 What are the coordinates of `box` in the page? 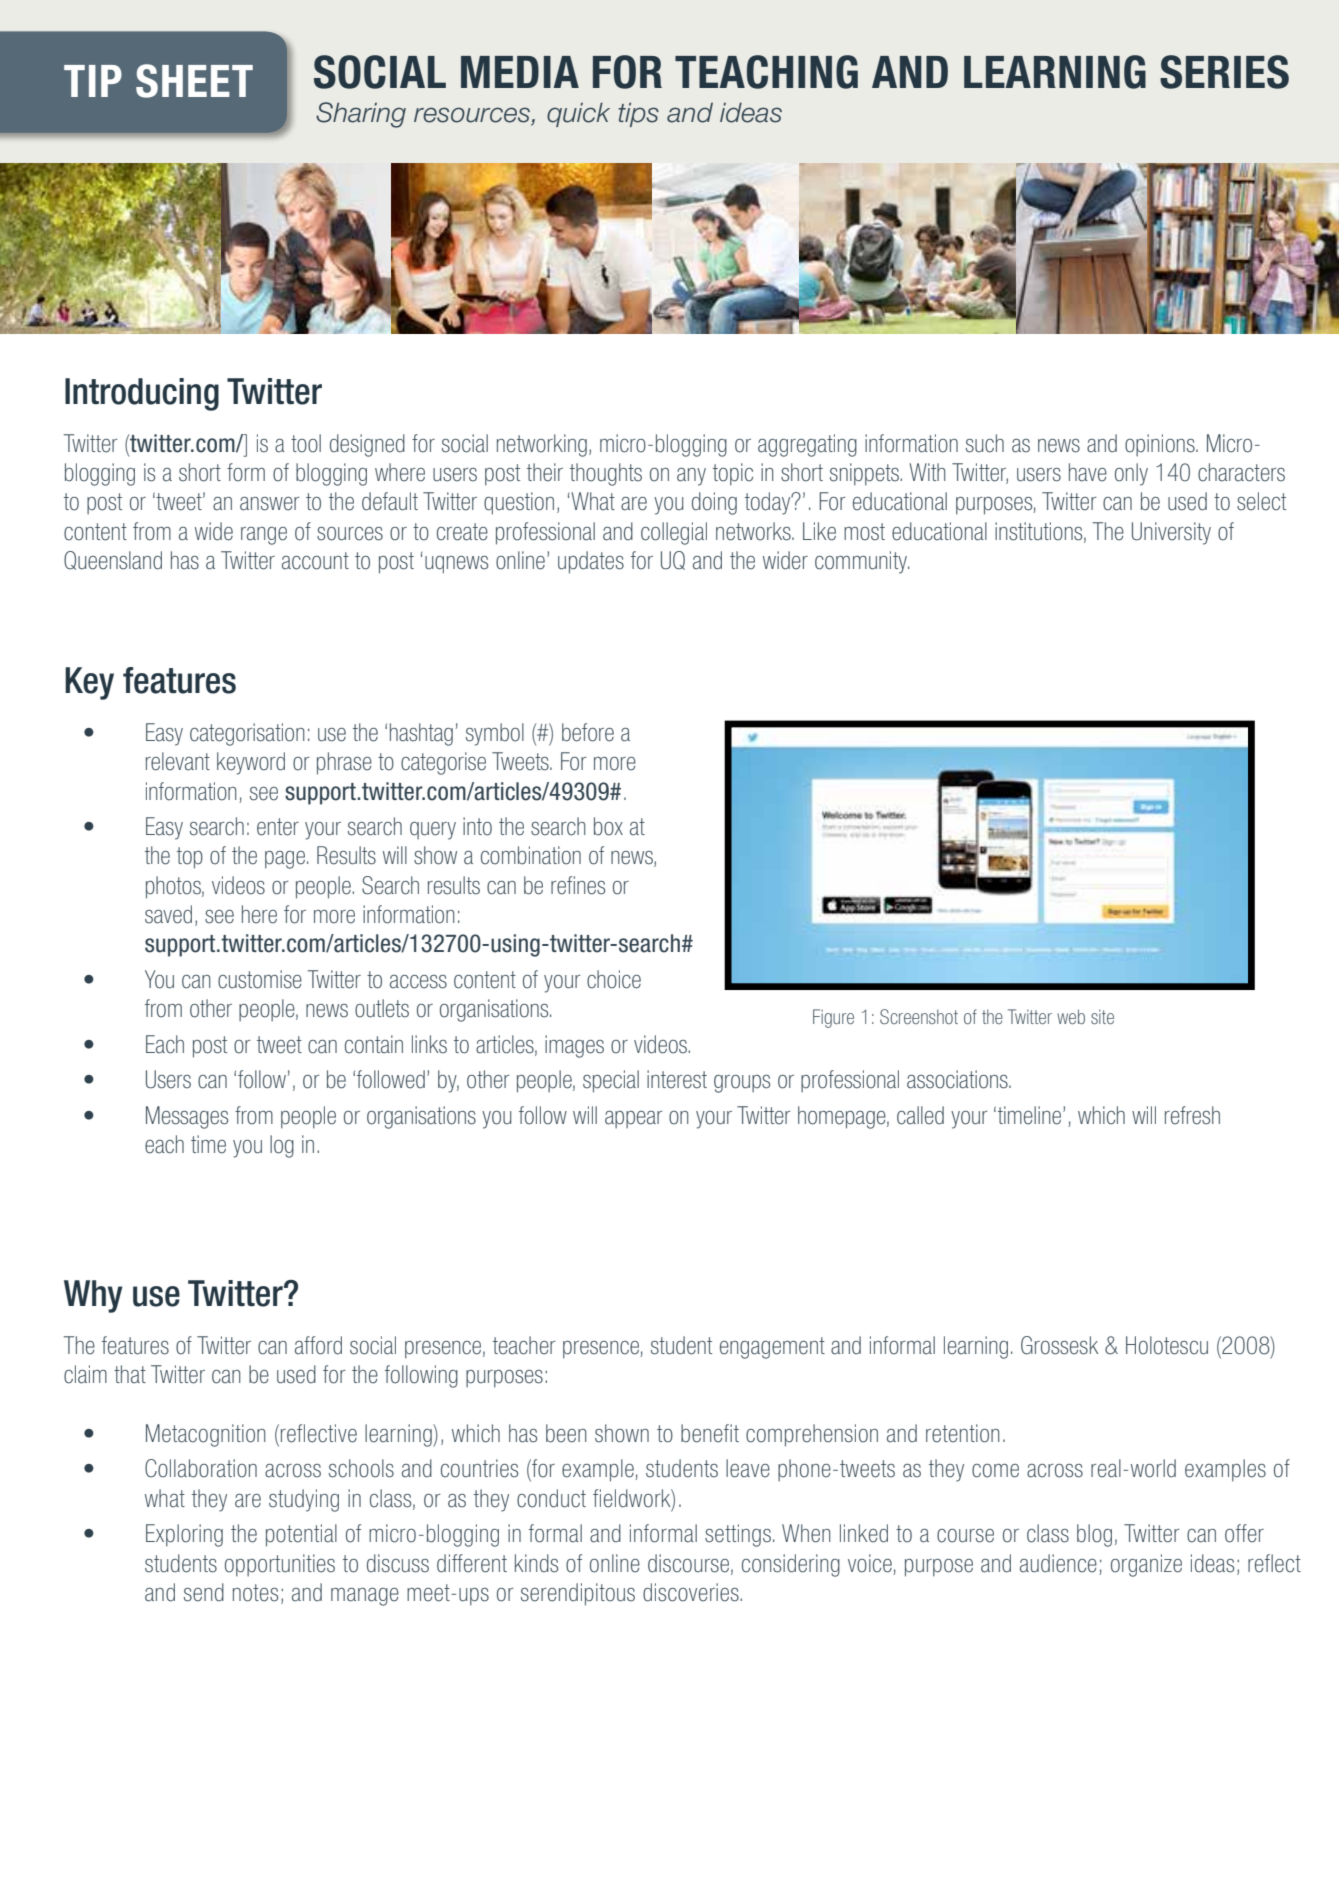 It's located at (608, 826).
